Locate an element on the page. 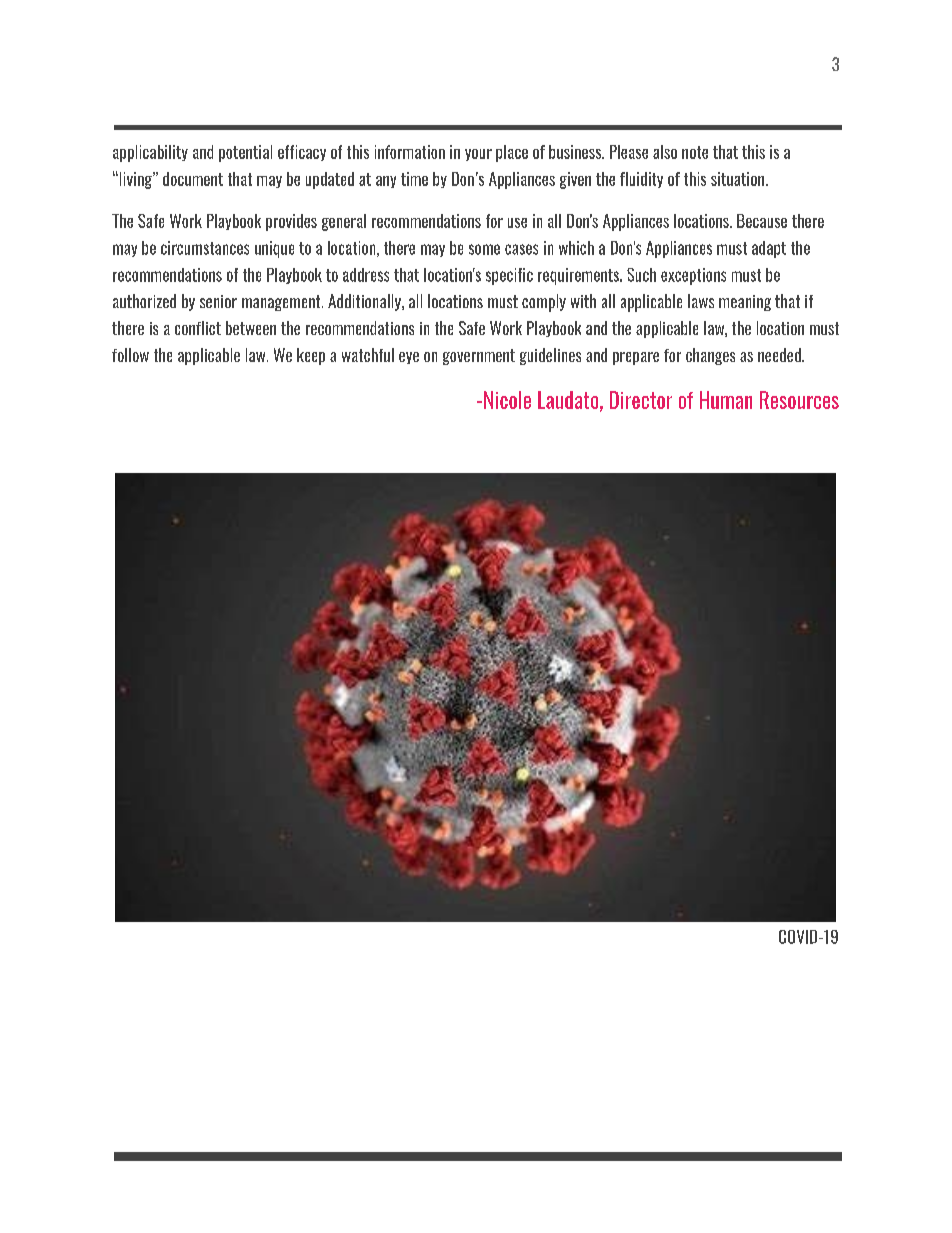 Image resolution: width=952 pixels, height=1233 pixels. Nicole is located at coordinates (507, 400).
